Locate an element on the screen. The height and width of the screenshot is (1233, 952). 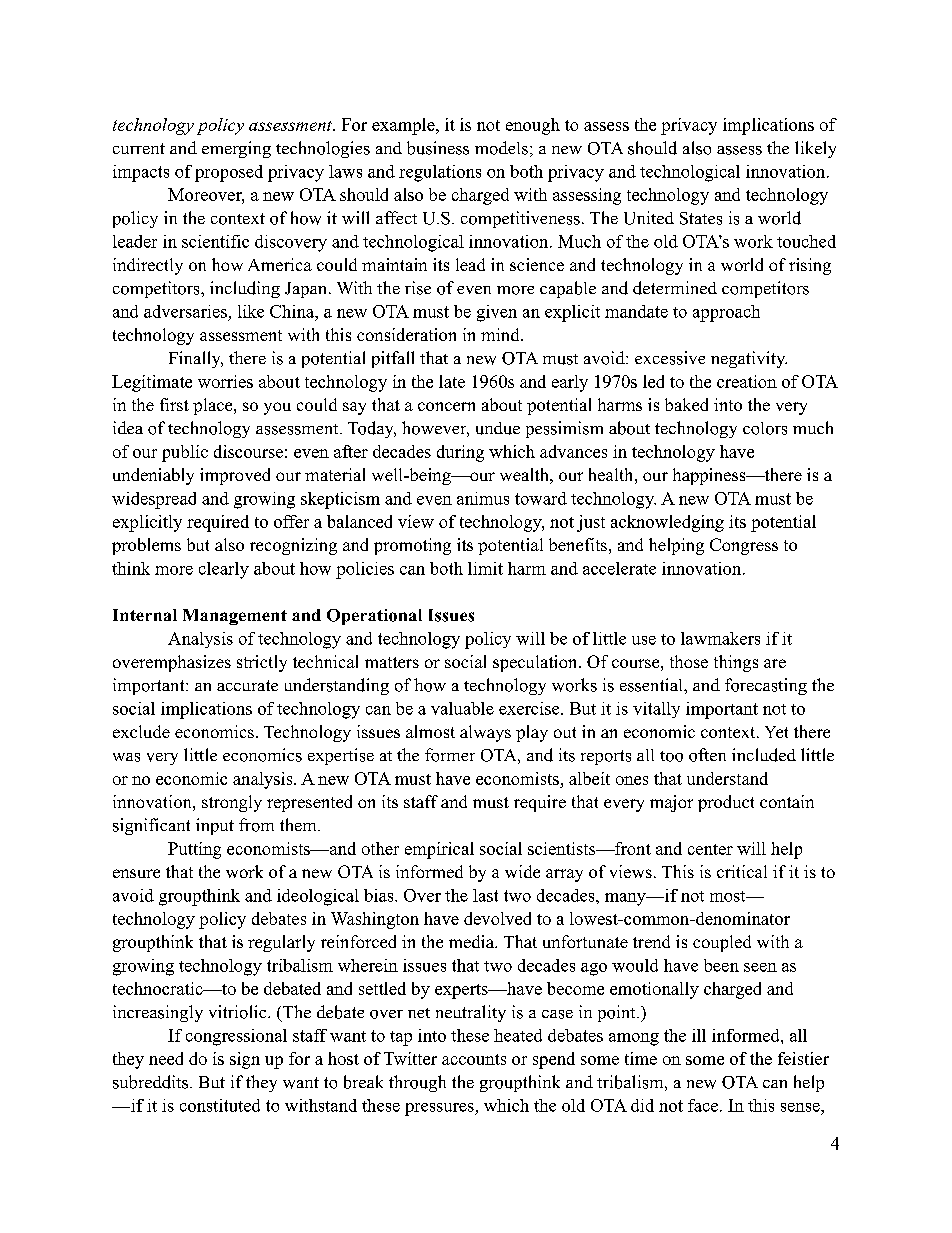
face is located at coordinates (704, 1105).
